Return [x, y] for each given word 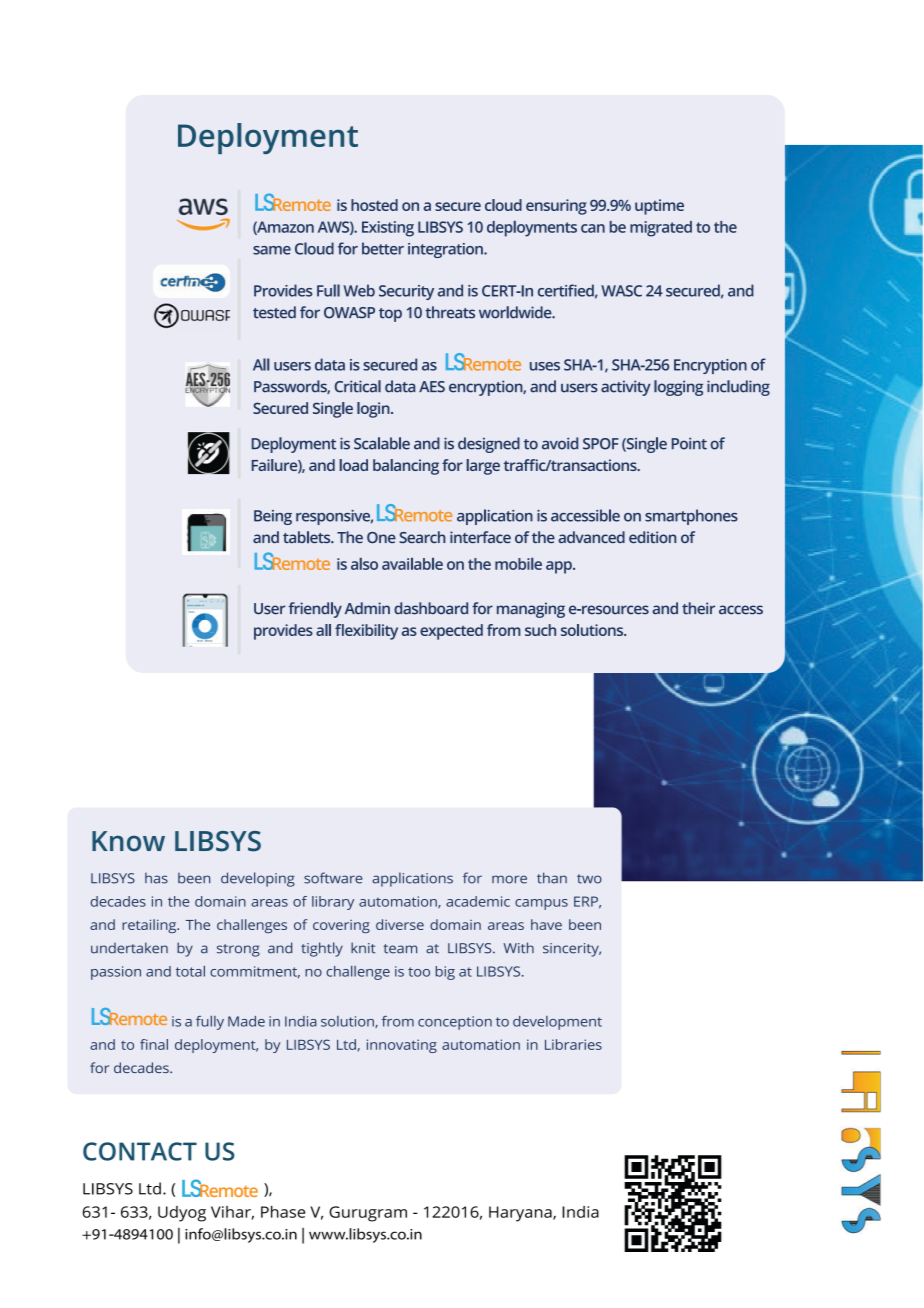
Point [689, 443]
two [589, 879]
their [698, 608]
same [272, 250]
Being [273, 517]
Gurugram [368, 1214]
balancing [406, 467]
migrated [661, 229]
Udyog [182, 1214]
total [190, 971]
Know [128, 841]
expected [451, 632]
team [400, 949]
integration [446, 250]
